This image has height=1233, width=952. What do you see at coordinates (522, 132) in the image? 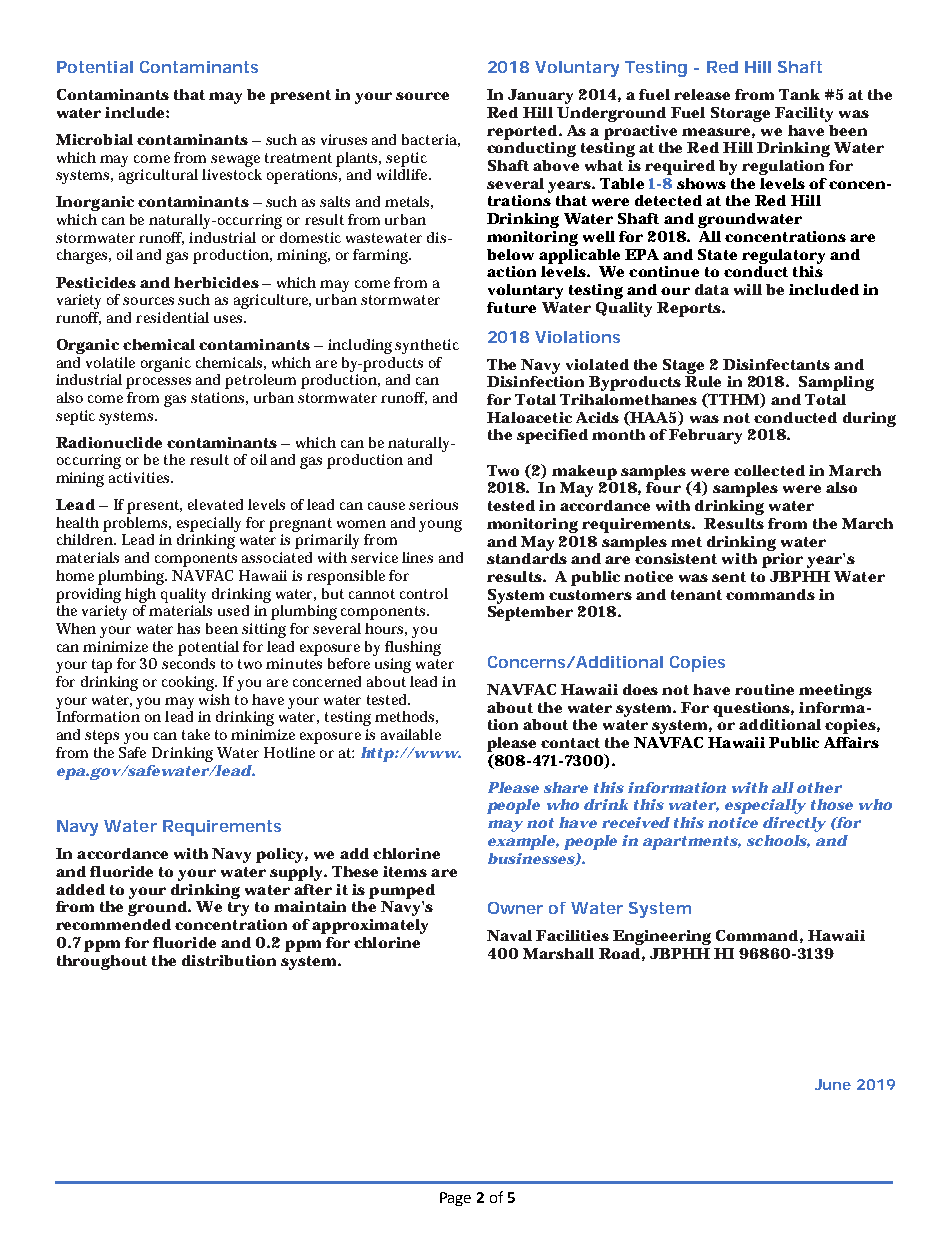
I see `reported` at bounding box center [522, 132].
